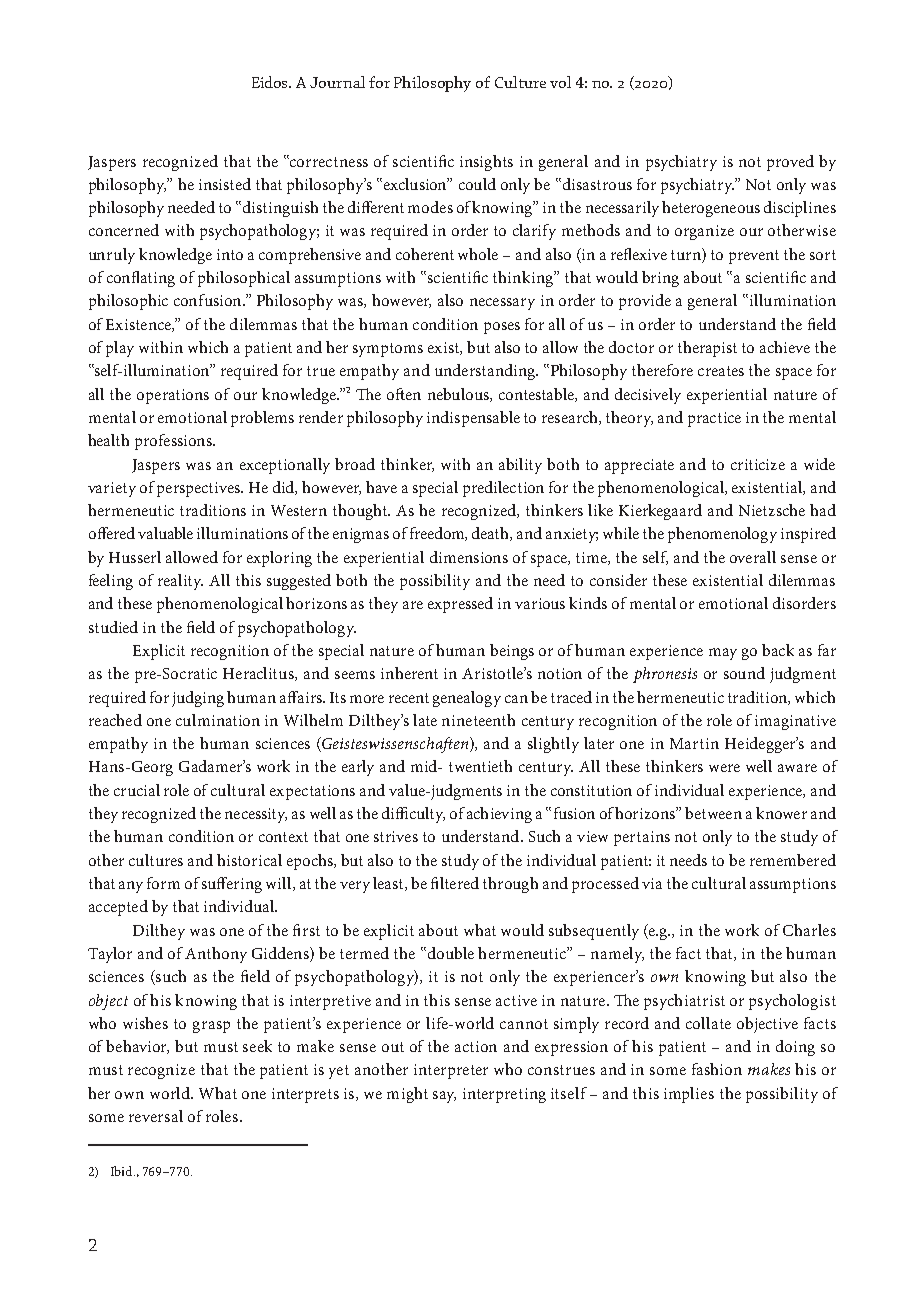  What do you see at coordinates (225, 184) in the screenshot?
I see `insisted` at bounding box center [225, 184].
